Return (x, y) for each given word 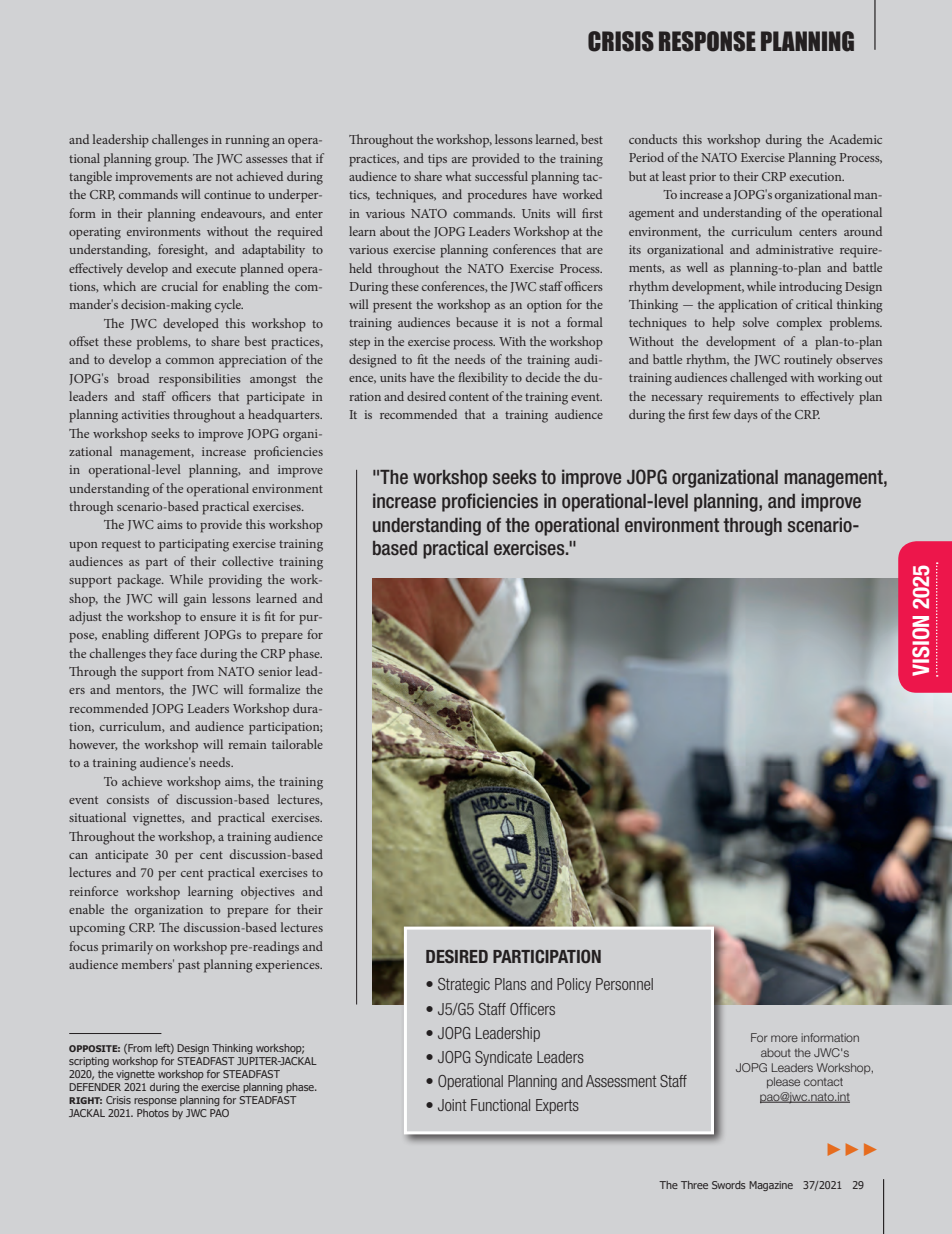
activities (146, 414)
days (746, 416)
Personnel (624, 984)
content (469, 397)
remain (247, 744)
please (783, 1082)
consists (128, 799)
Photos (153, 1113)
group (172, 162)
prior (702, 178)
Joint (452, 1105)
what (458, 176)
